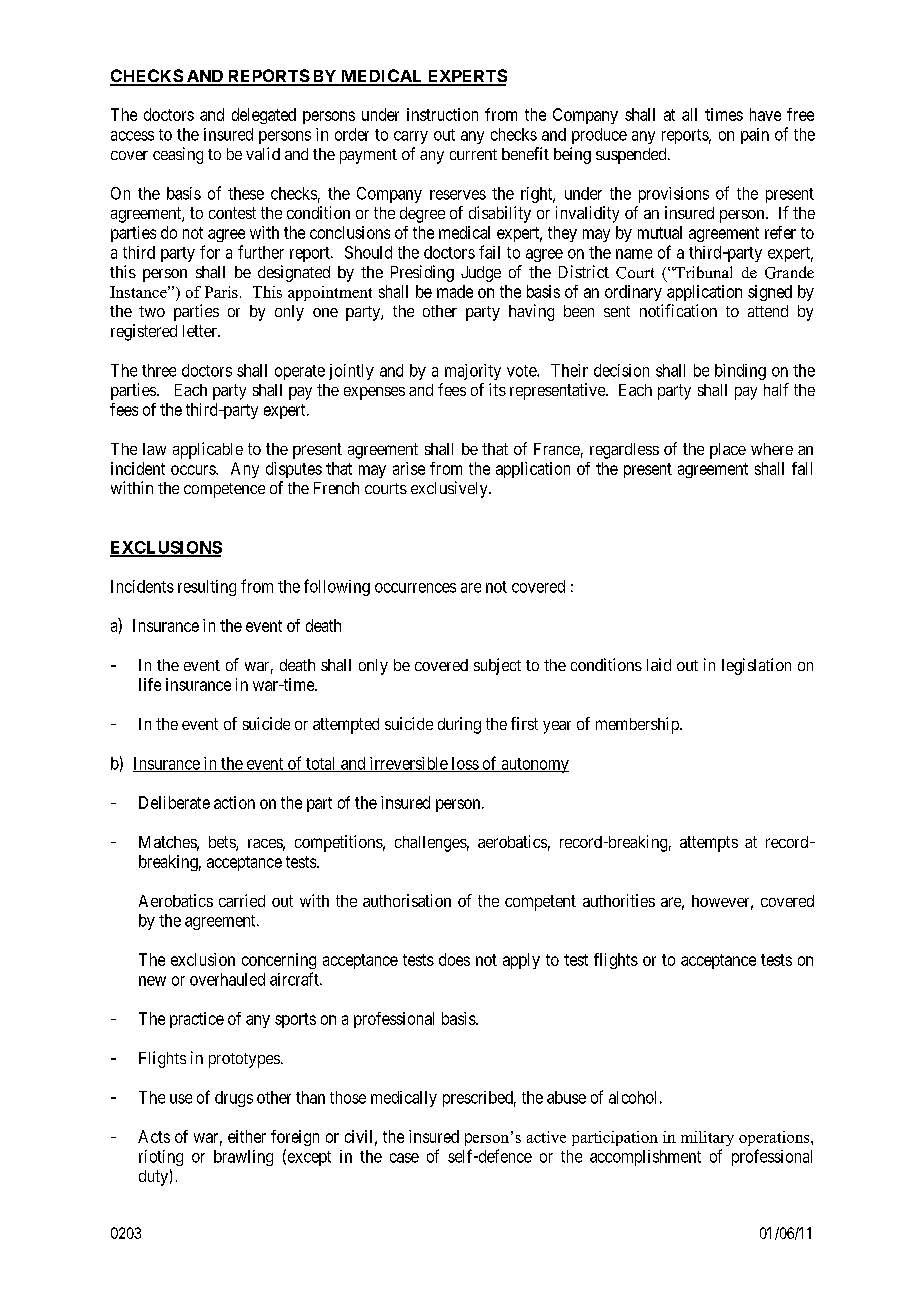  I want to click on current, so click(473, 154).
